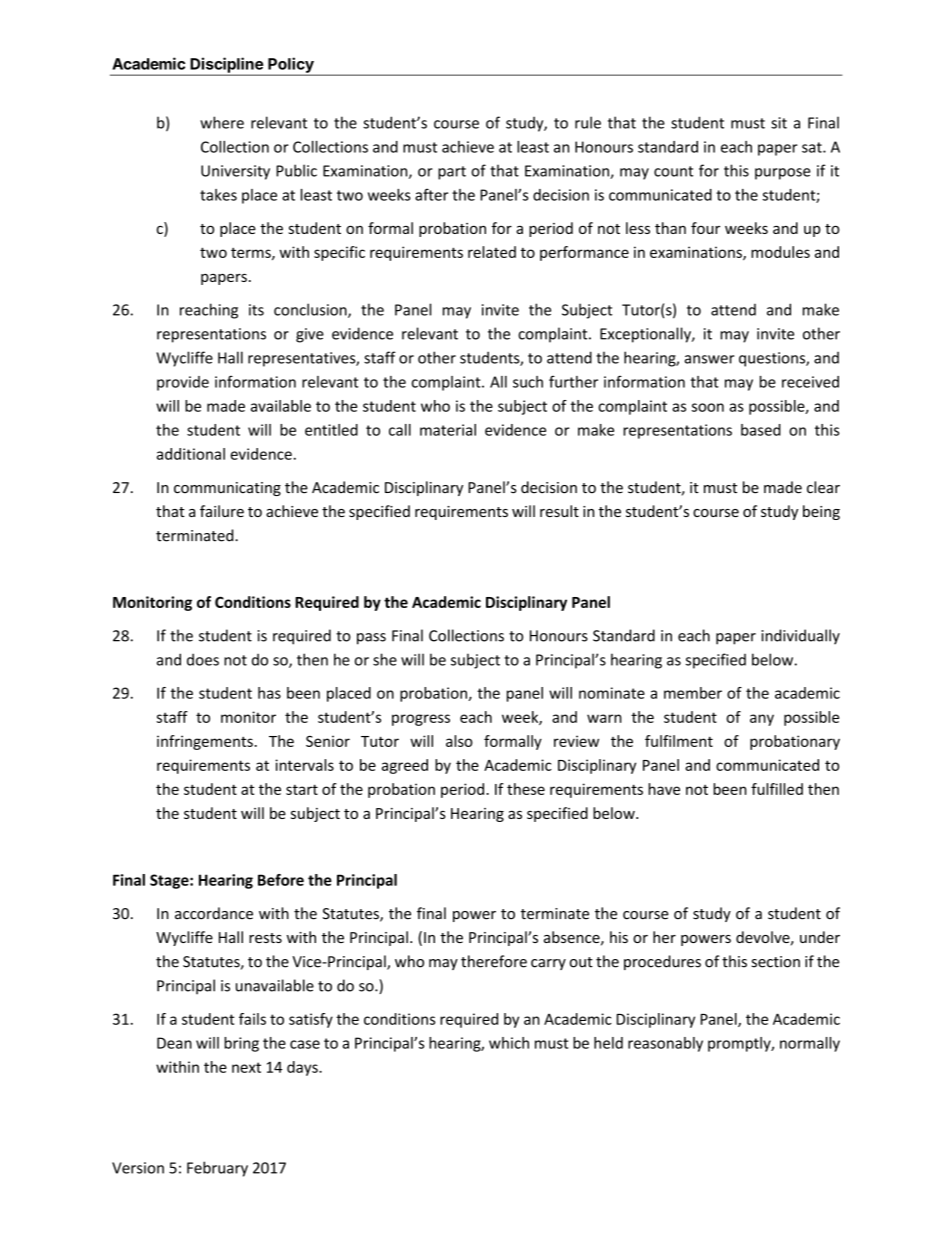 This image has height=1233, width=952. What do you see at coordinates (810, 1044) in the image?
I see `normally` at bounding box center [810, 1044].
